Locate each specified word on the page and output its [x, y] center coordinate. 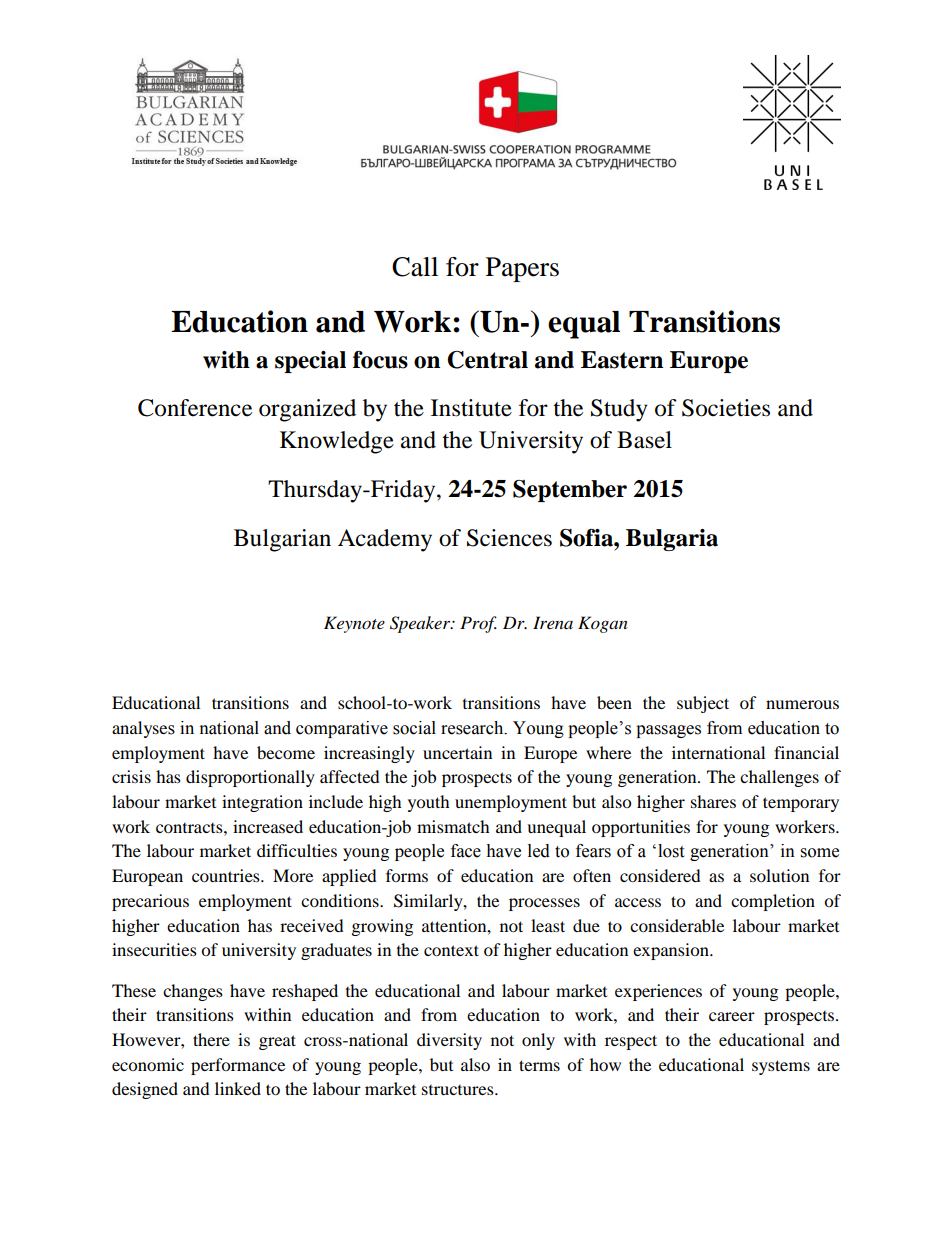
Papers [522, 269]
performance [238, 1066]
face [466, 851]
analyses [143, 729]
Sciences [509, 538]
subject [703, 704]
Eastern [622, 360]
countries [227, 875]
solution [779, 875]
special [310, 362]
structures [459, 1090]
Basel [644, 440]
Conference [195, 408]
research [473, 728]
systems [781, 1067]
